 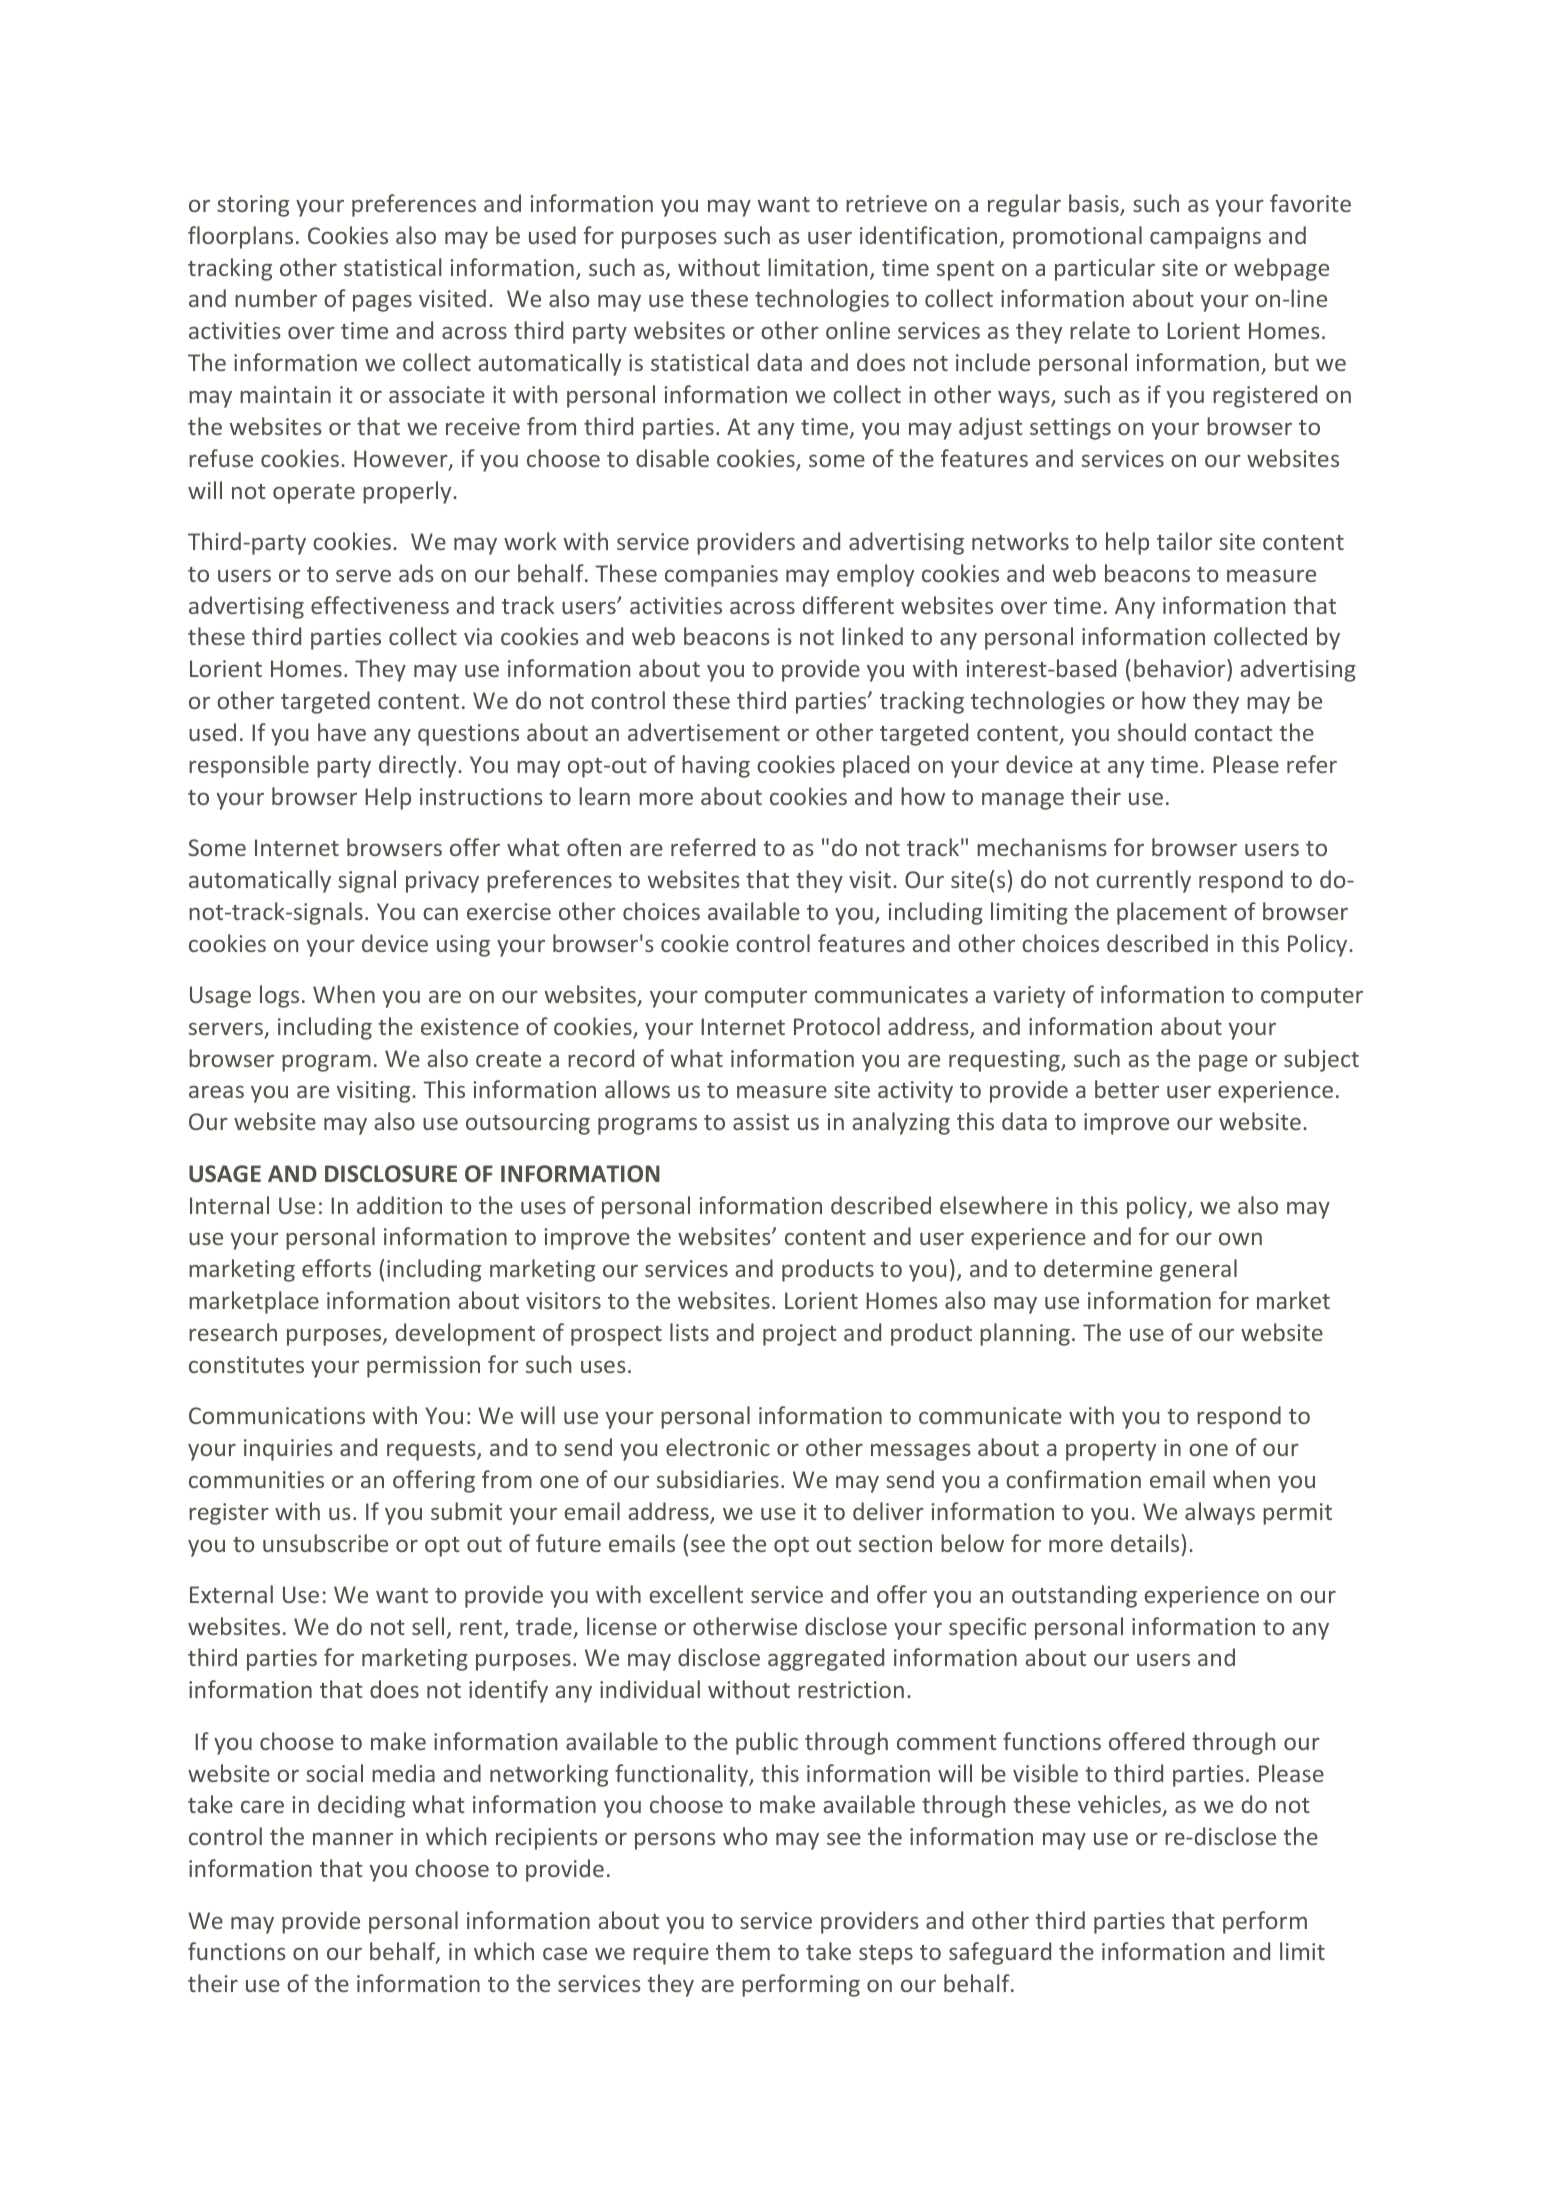 What do you see at coordinates (743, 1951) in the page?
I see `them` at bounding box center [743, 1951].
